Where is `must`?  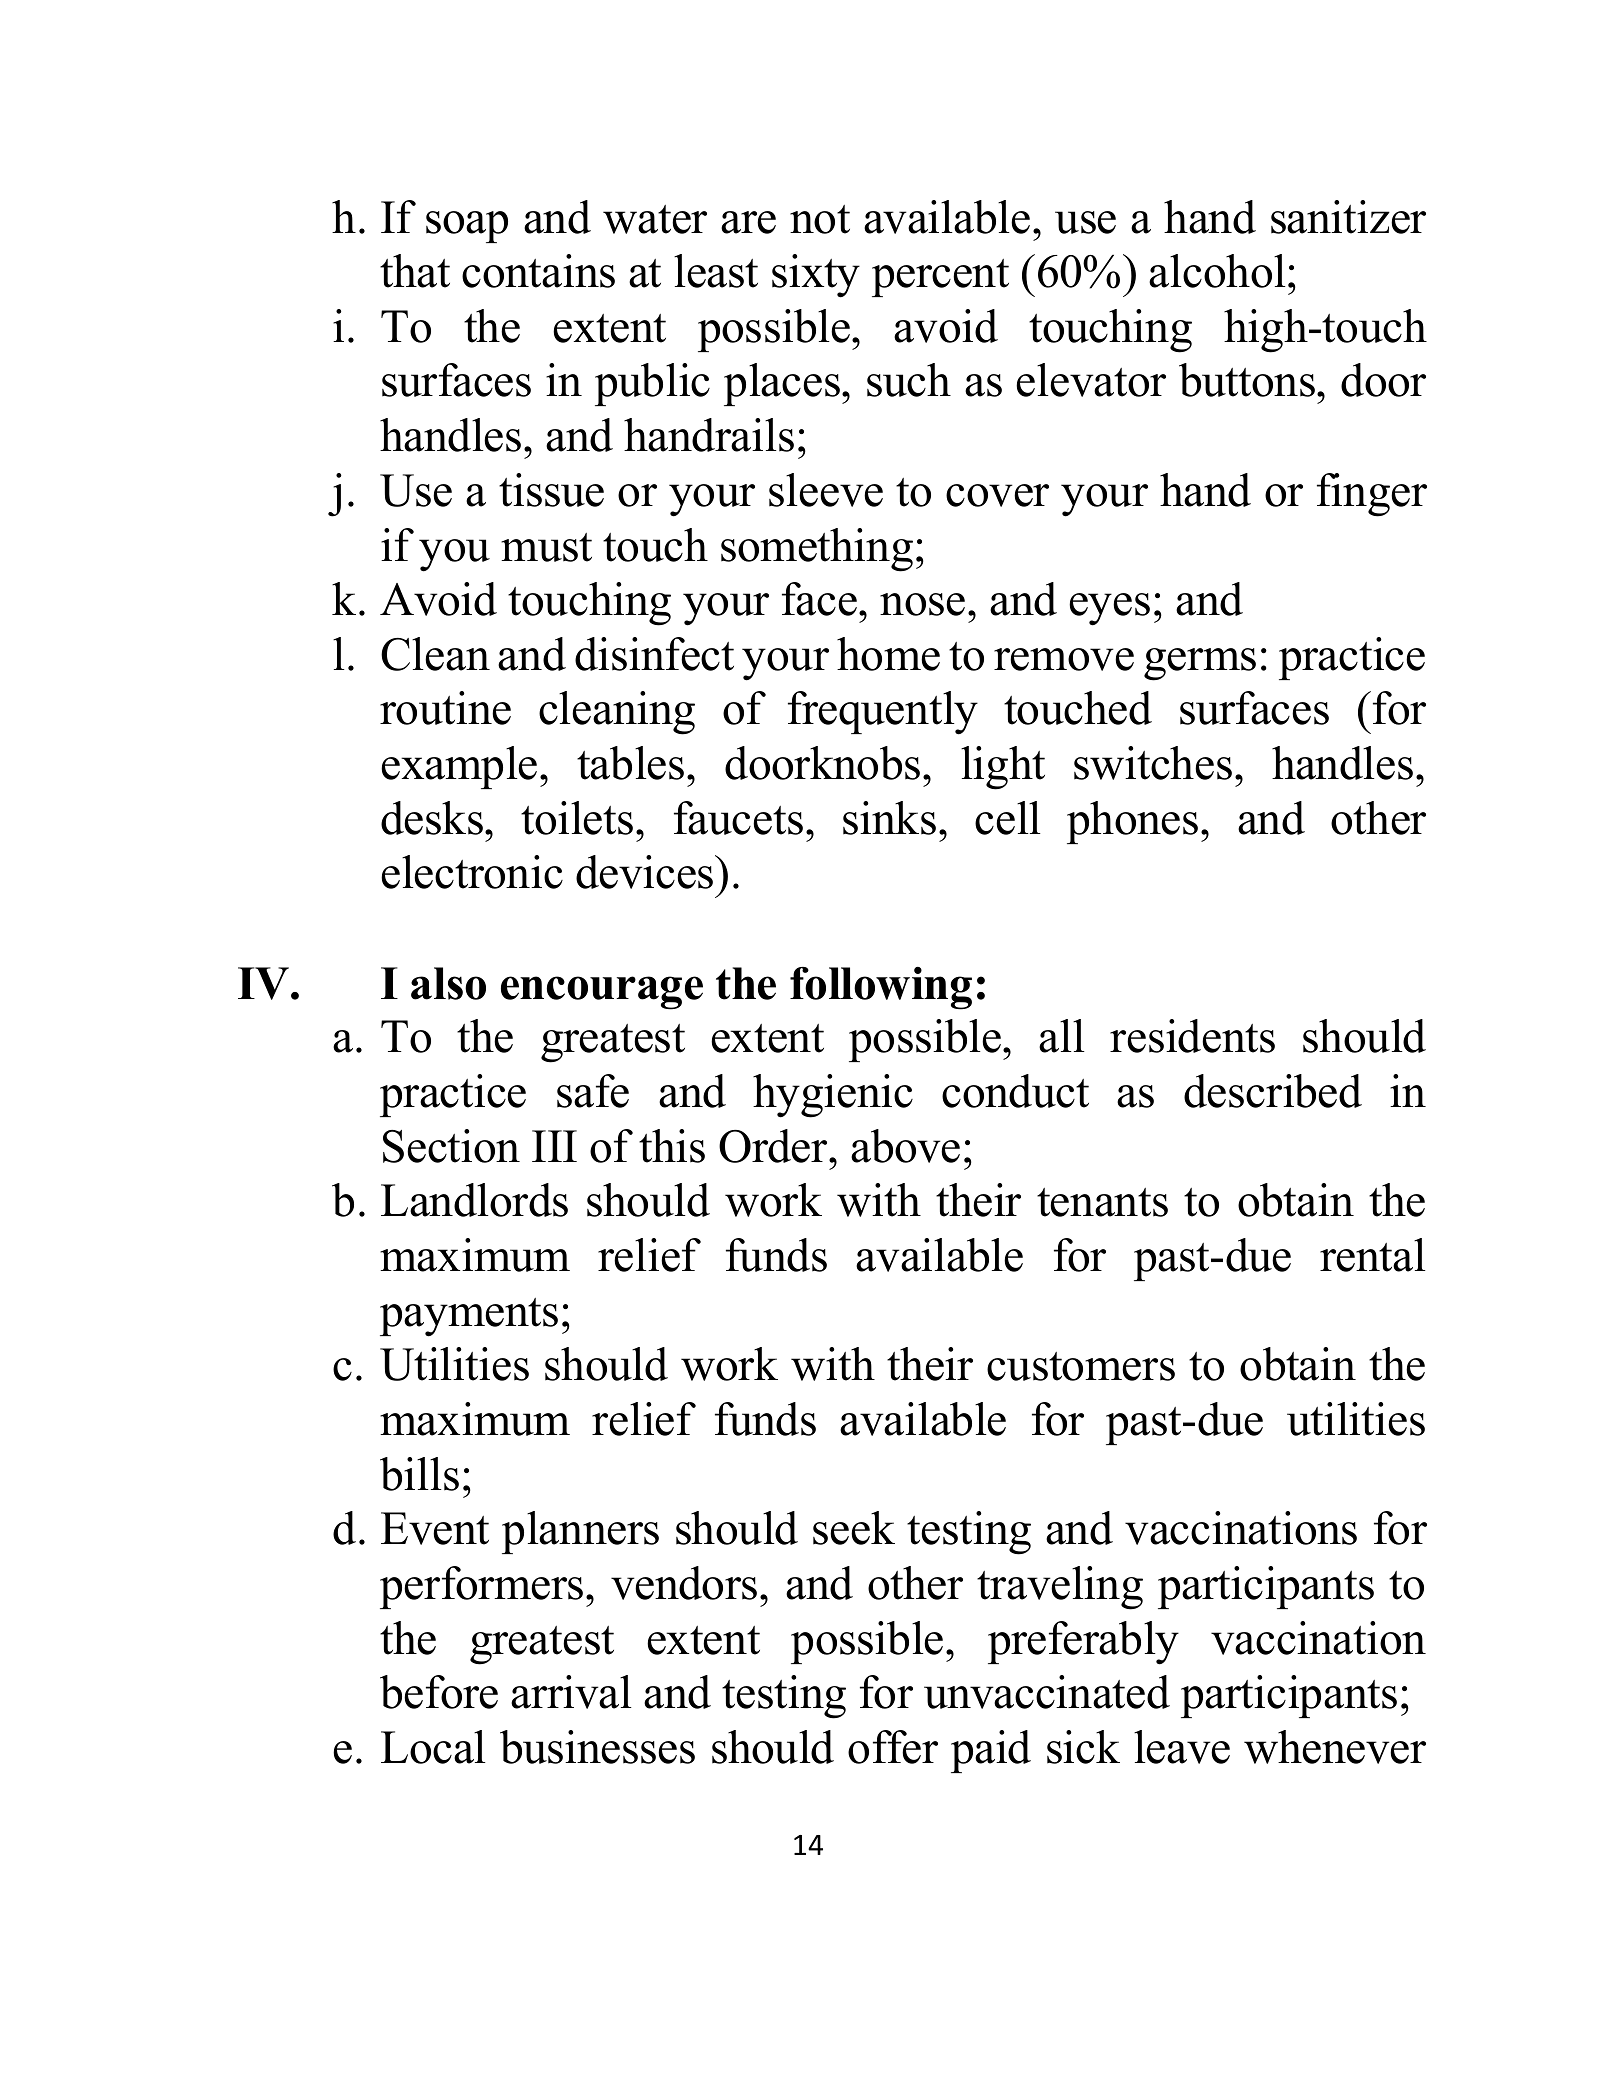 must is located at coordinates (546, 547).
